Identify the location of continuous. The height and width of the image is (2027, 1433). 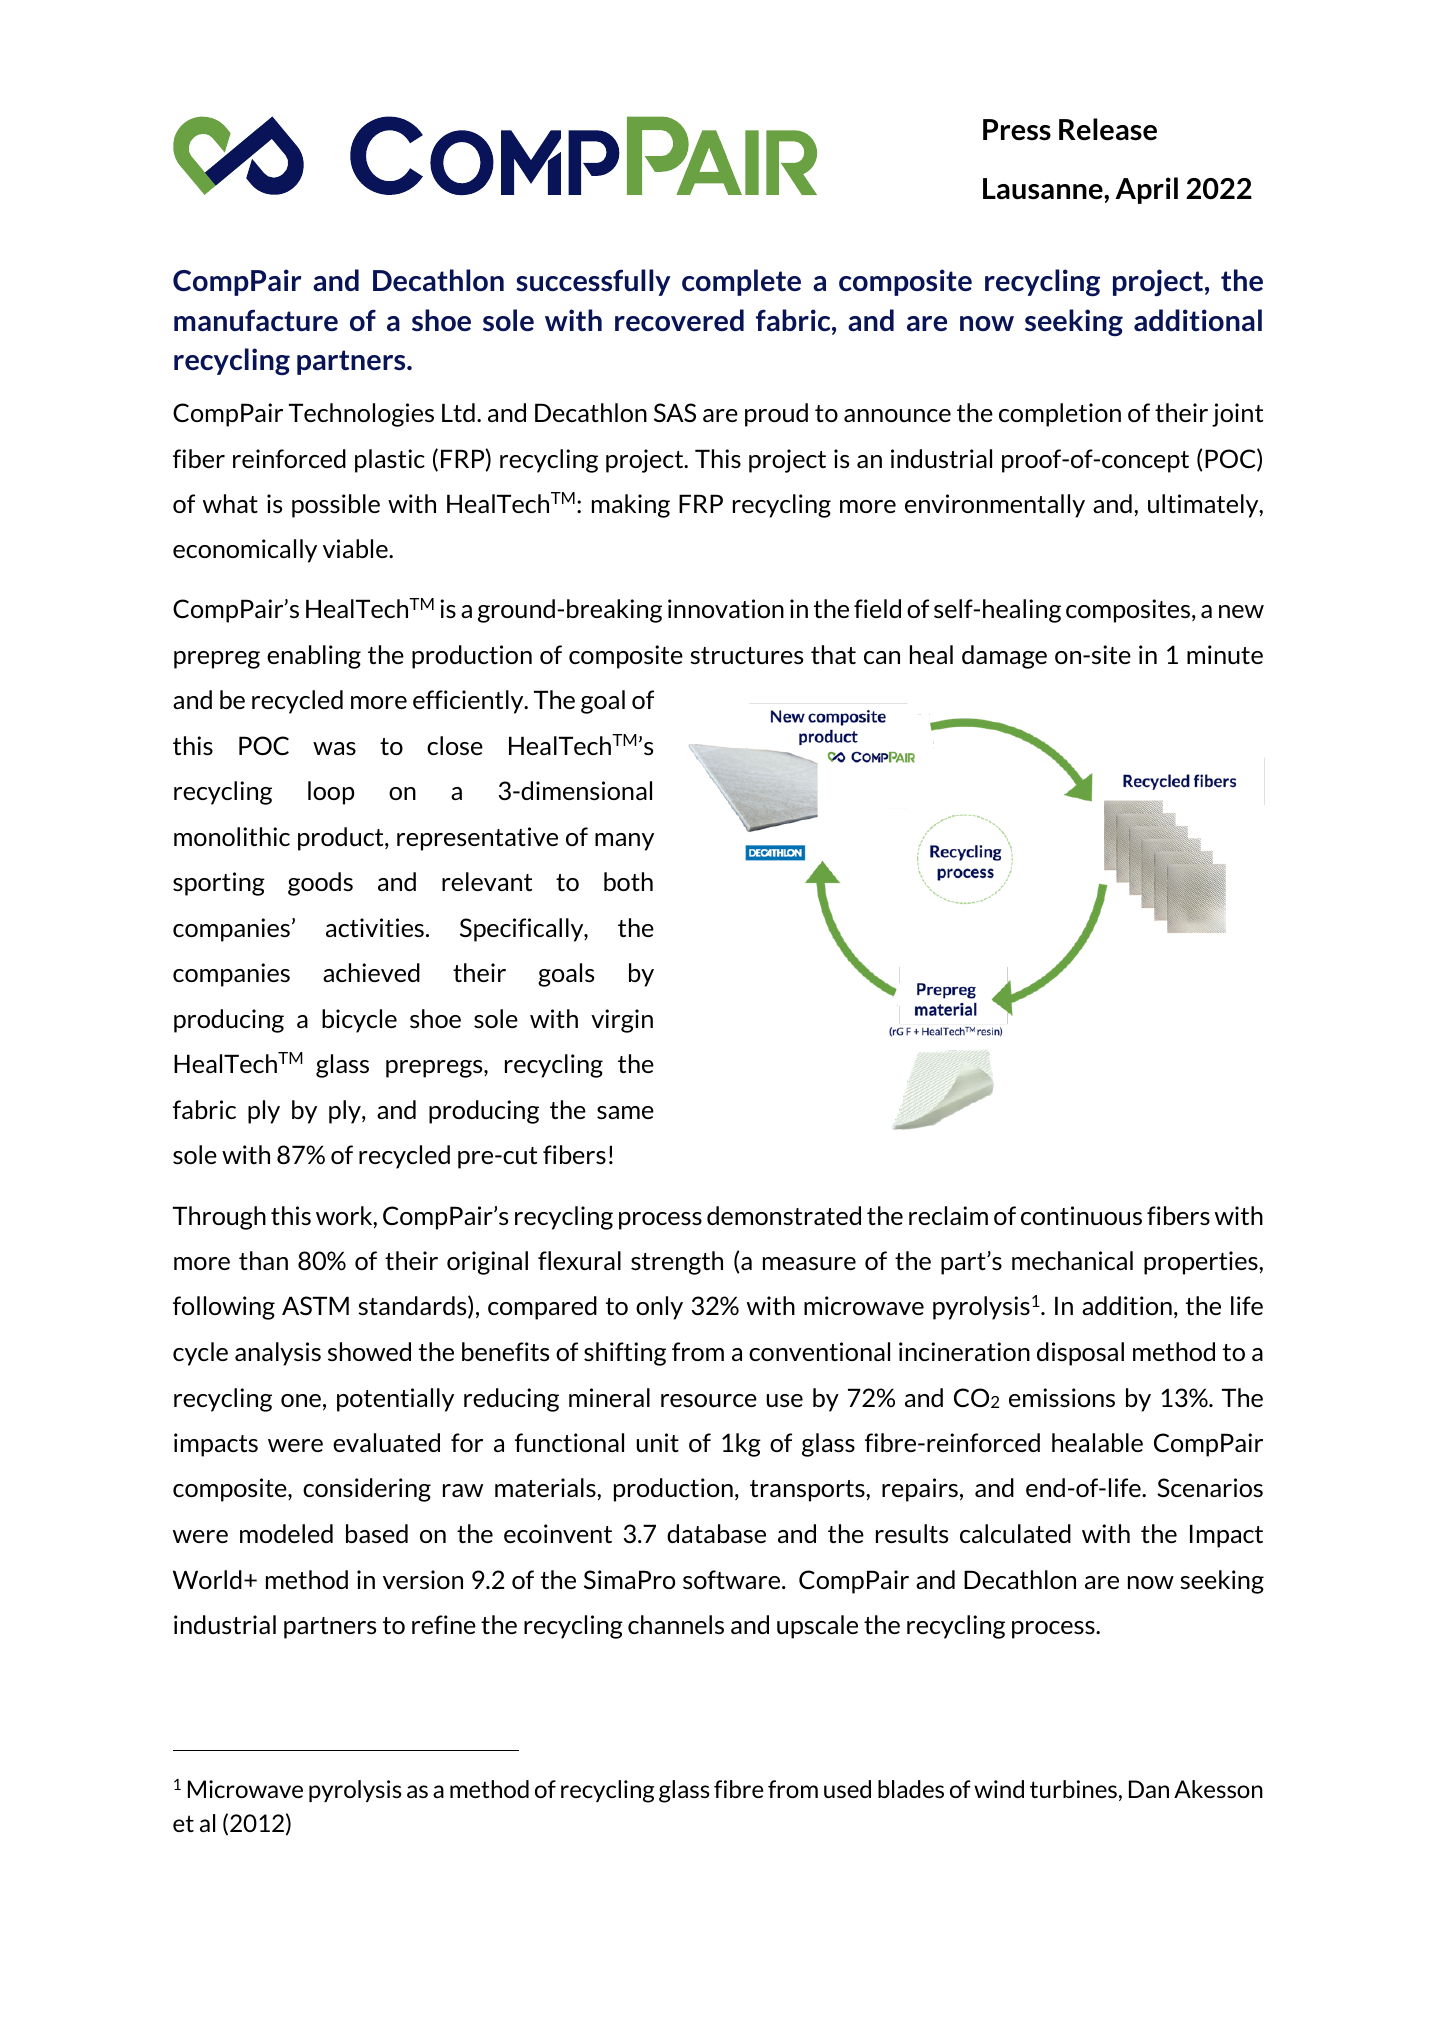
(1081, 1215).
